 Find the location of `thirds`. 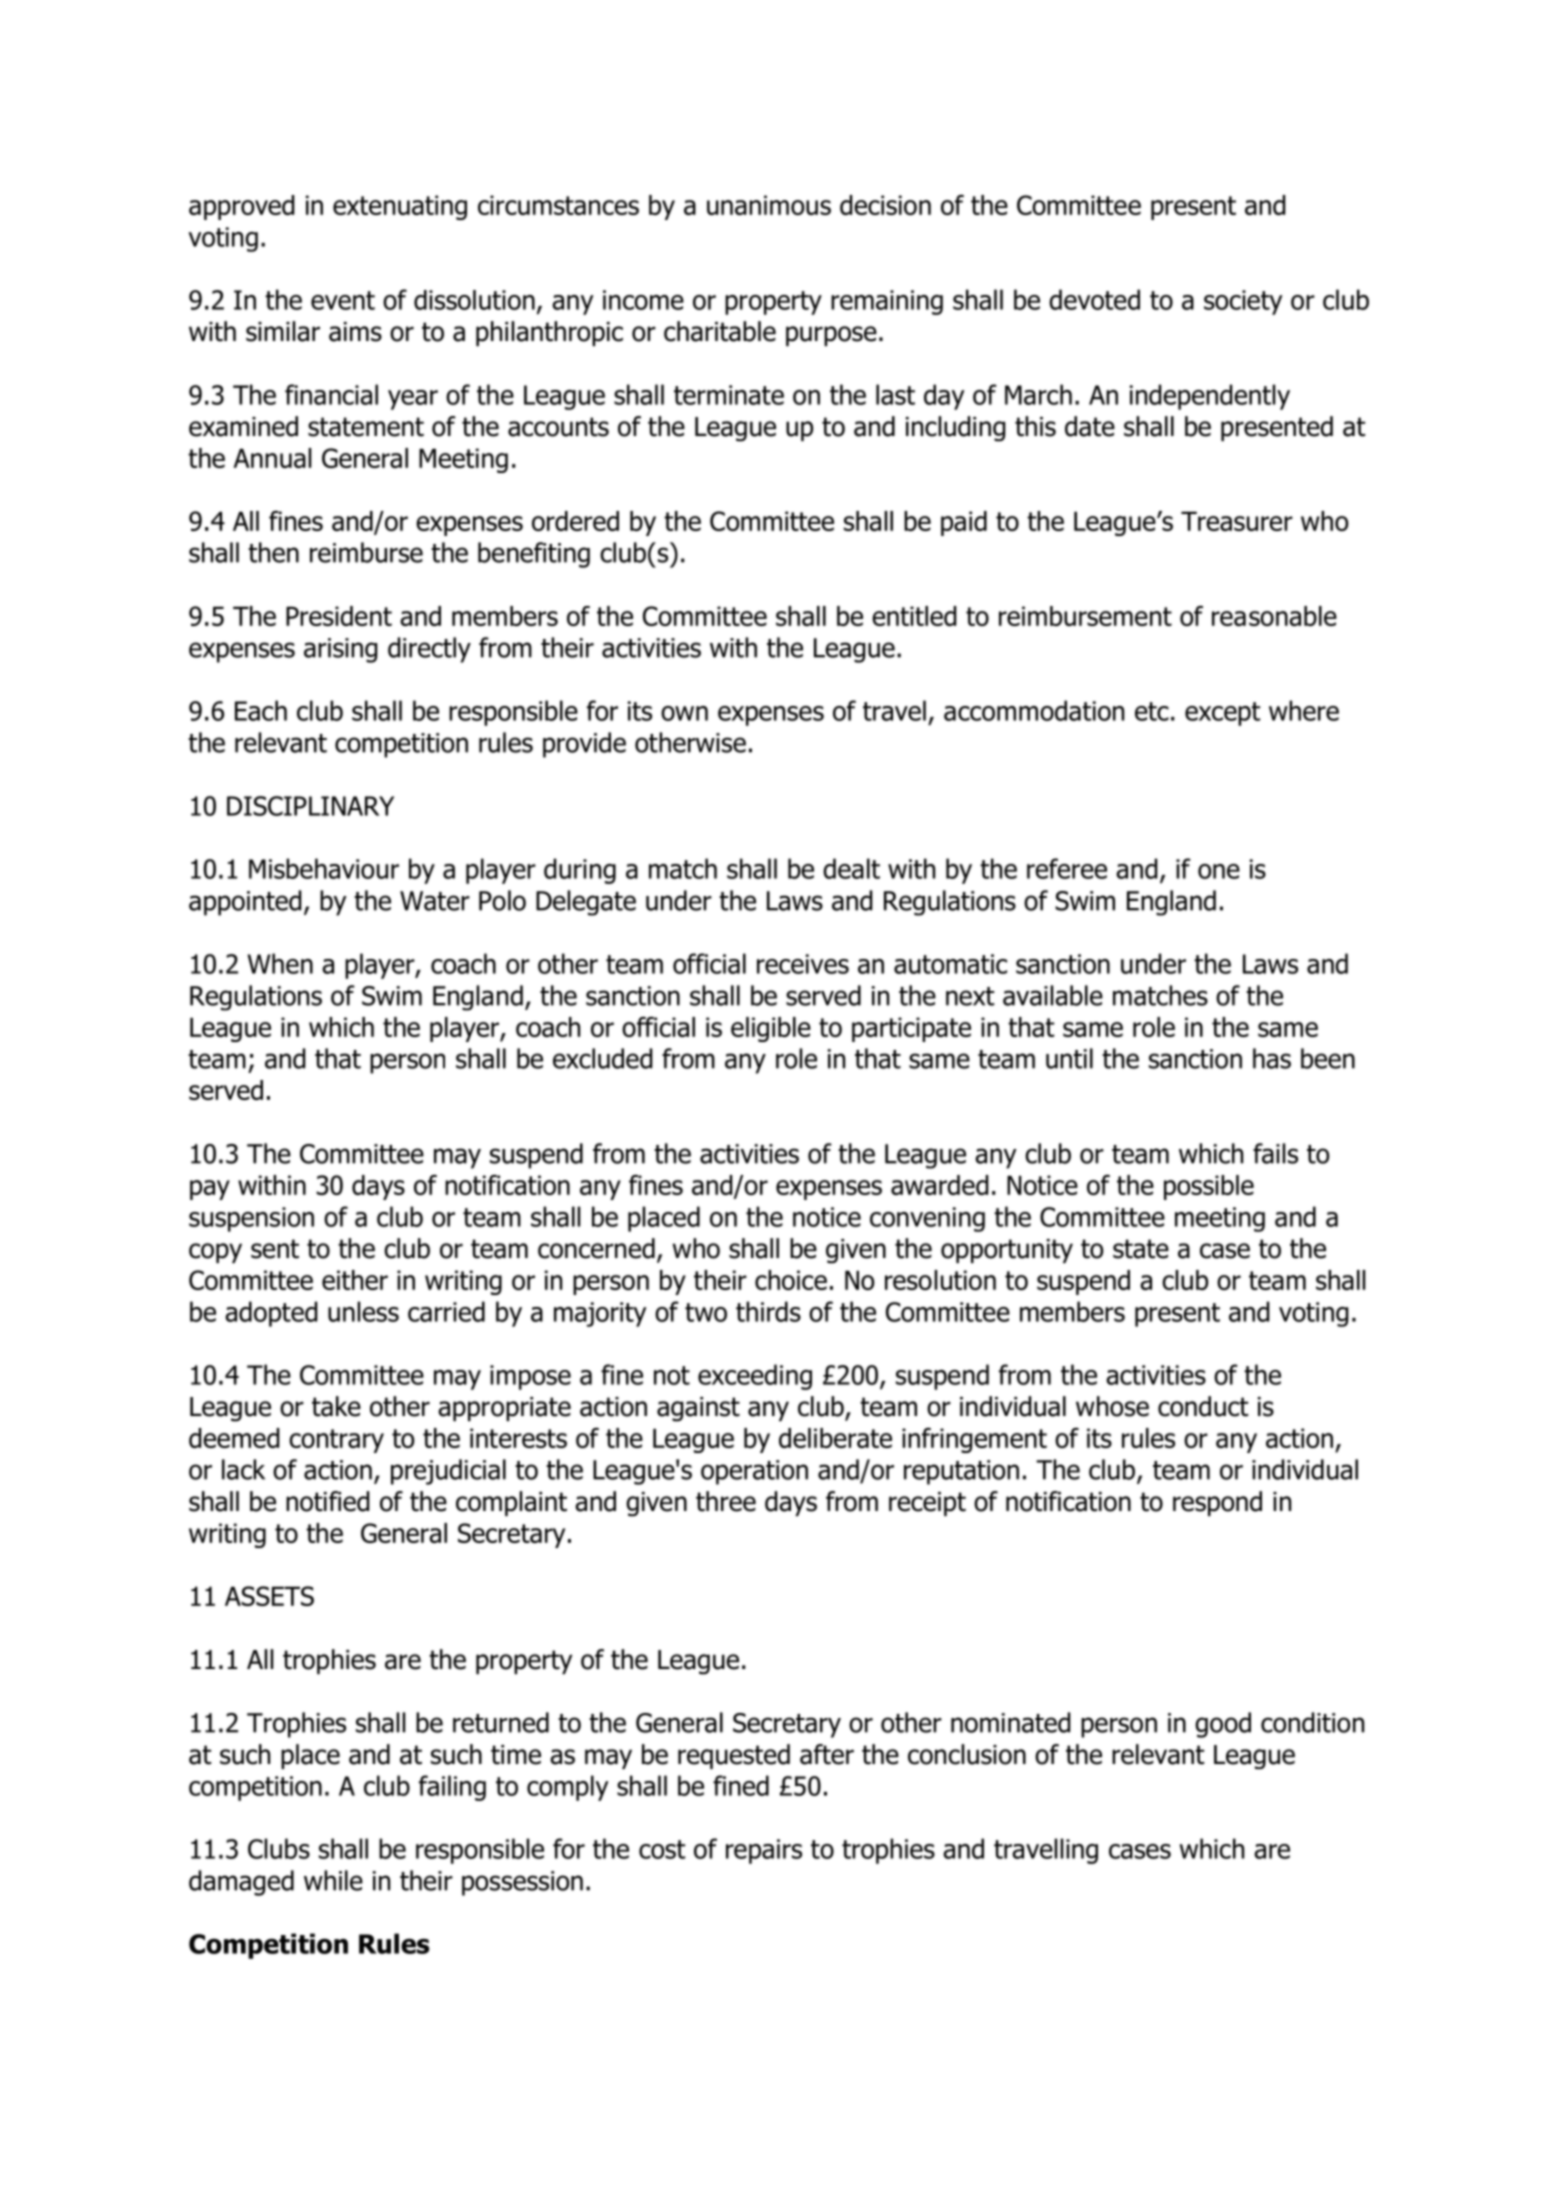

thirds is located at coordinates (768, 1311).
